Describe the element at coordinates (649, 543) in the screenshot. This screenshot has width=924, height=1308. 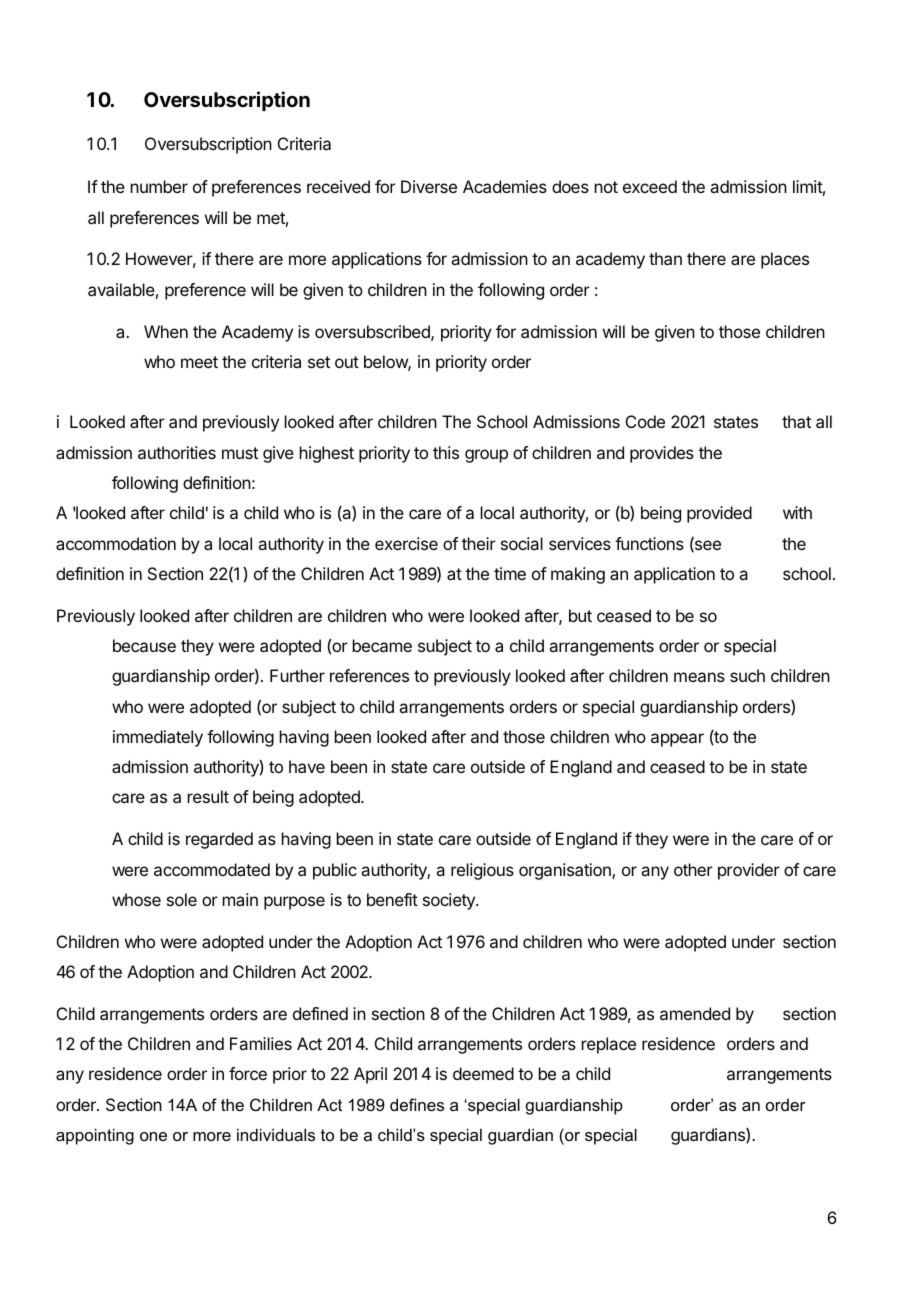
I see `functions` at that location.
